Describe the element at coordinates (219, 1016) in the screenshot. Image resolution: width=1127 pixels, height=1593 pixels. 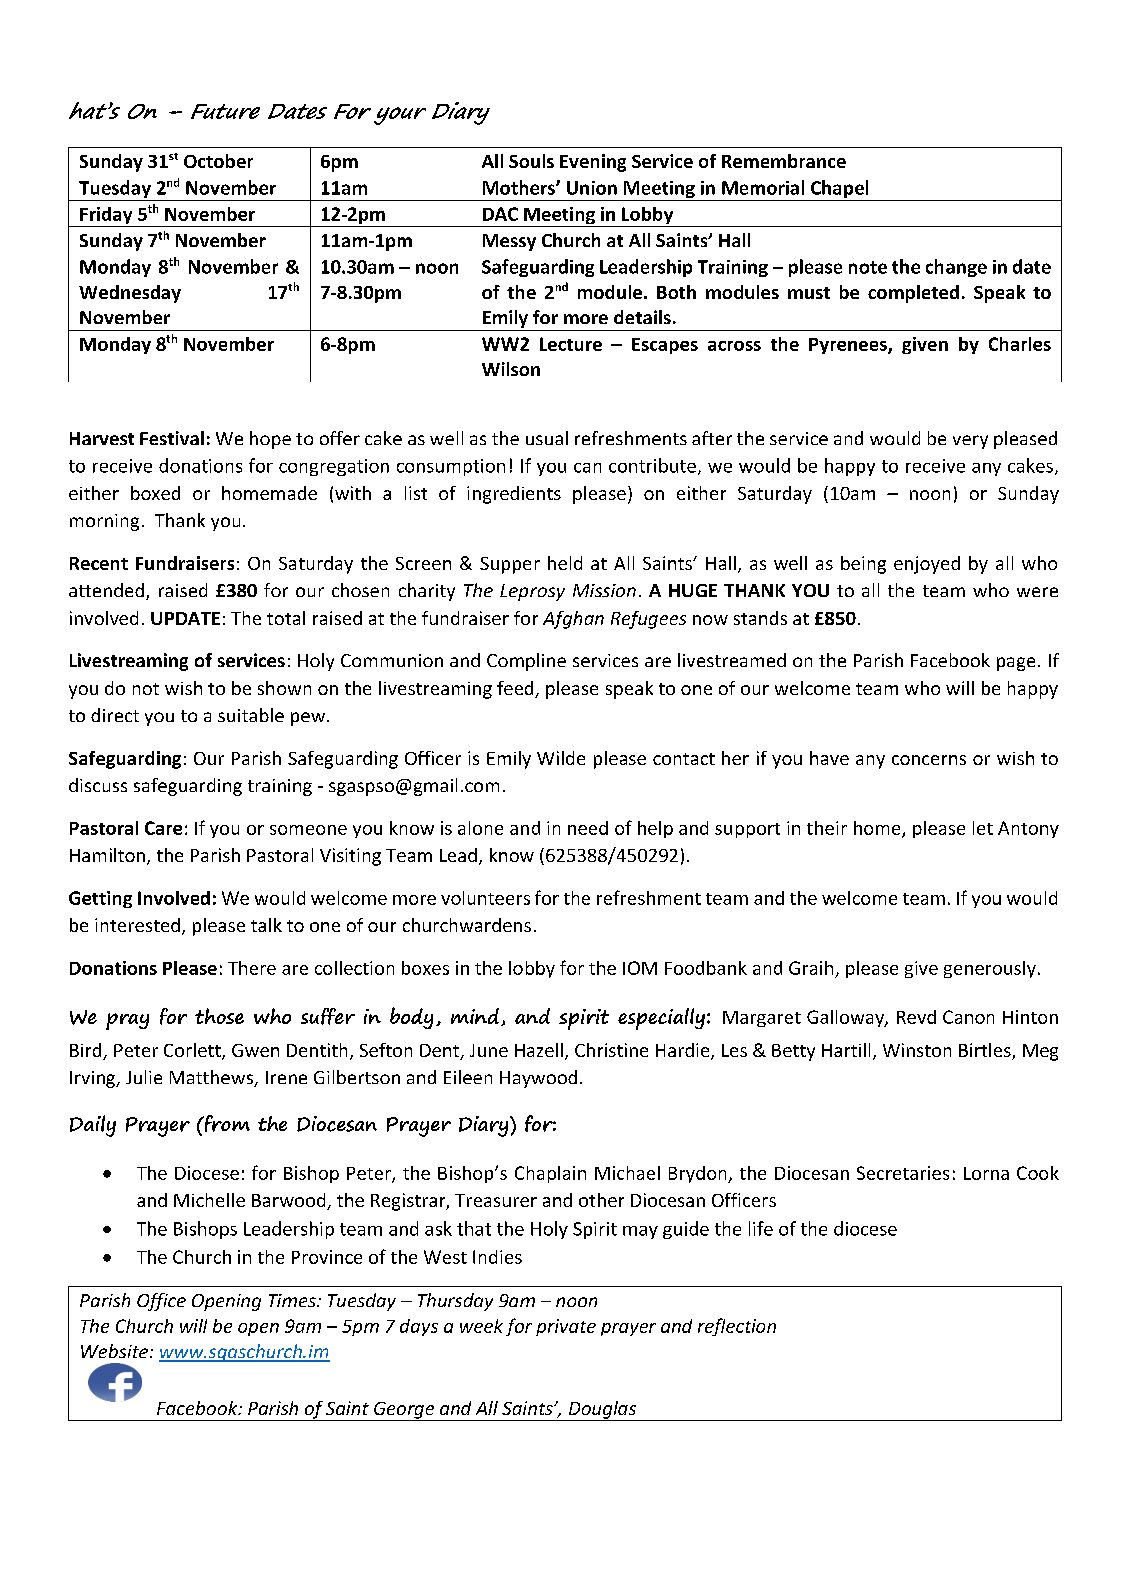
I see `those` at that location.
